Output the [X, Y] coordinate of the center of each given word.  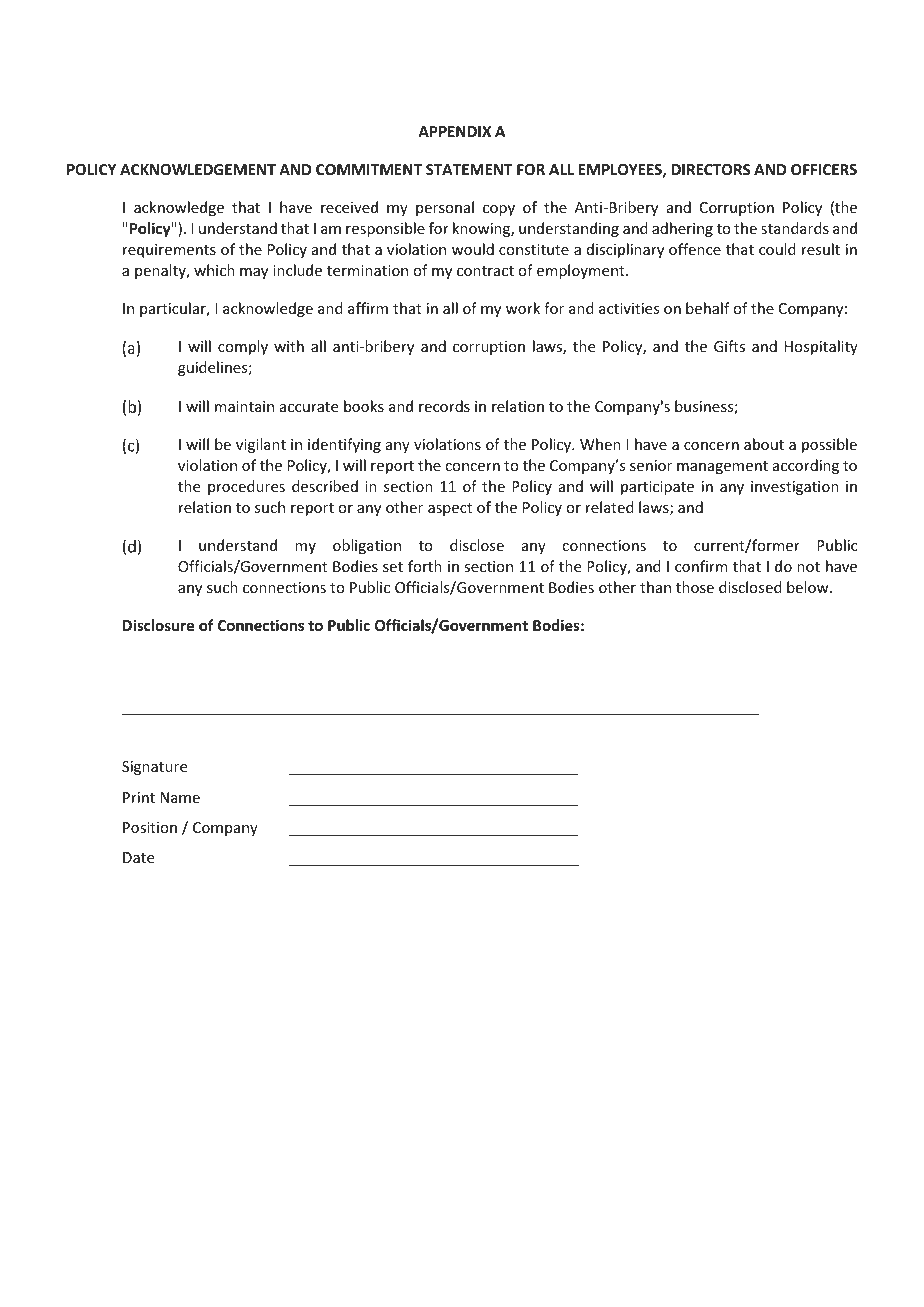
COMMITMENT [369, 169]
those [695, 587]
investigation [795, 488]
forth [425, 566]
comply [243, 347]
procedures [246, 487]
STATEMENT [469, 169]
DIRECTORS [711, 169]
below [809, 587]
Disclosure [158, 625]
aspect [450, 509]
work [523, 308]
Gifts [729, 346]
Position [150, 827]
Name [180, 797]
